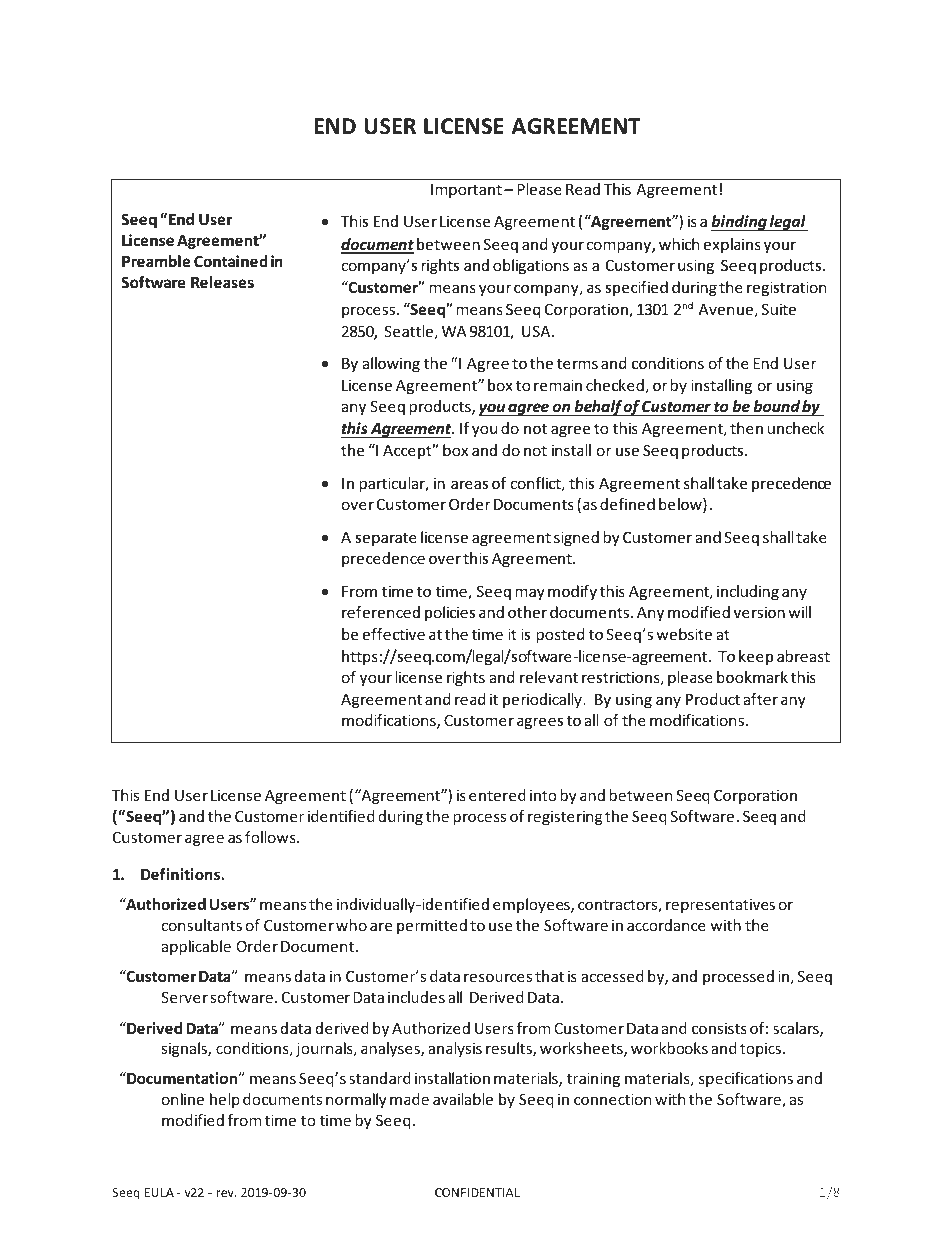  Describe the element at coordinates (231, 261) in the screenshot. I see `Contained` at that location.
